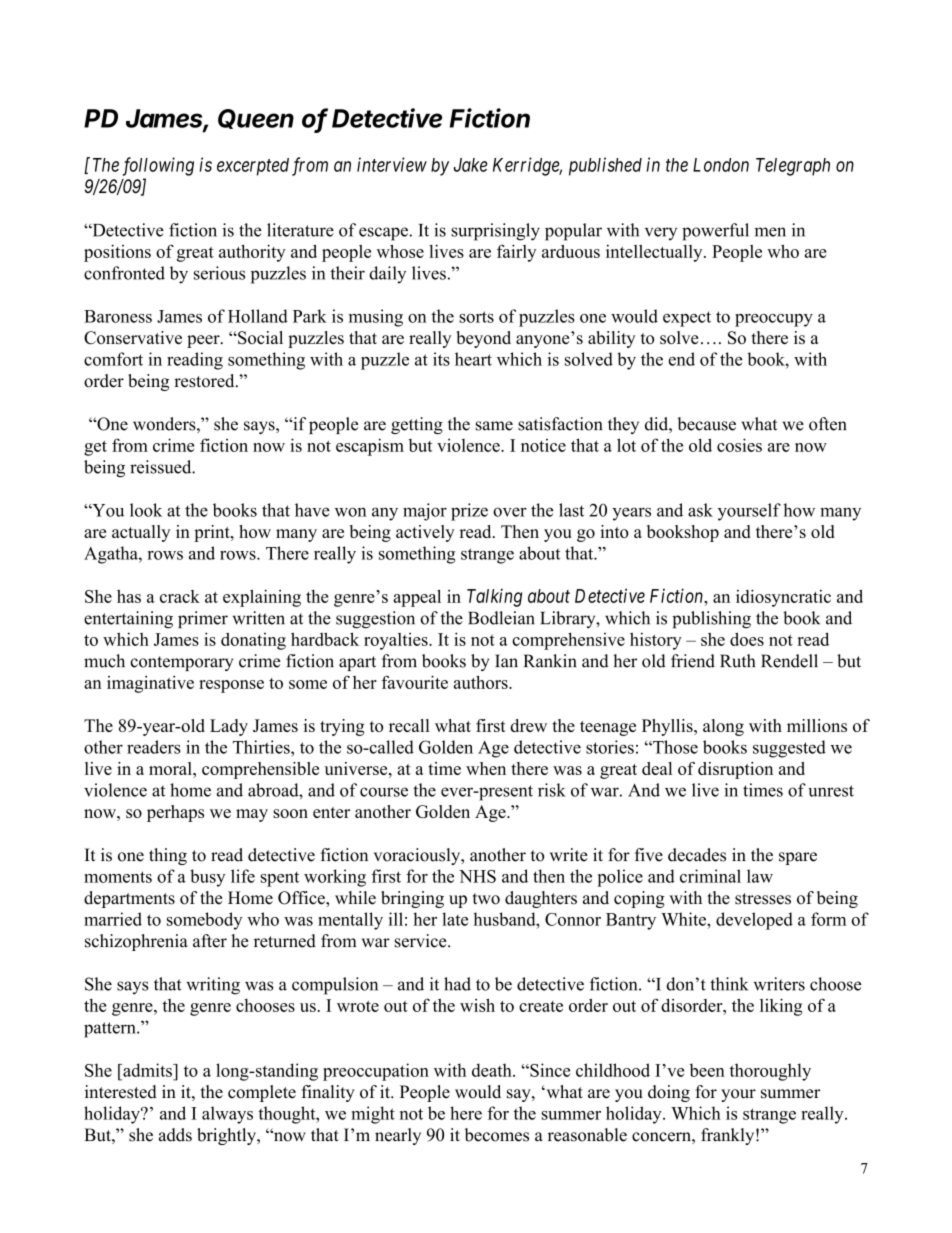 This page has height=1233, width=952. I want to click on following, so click(158, 166).
